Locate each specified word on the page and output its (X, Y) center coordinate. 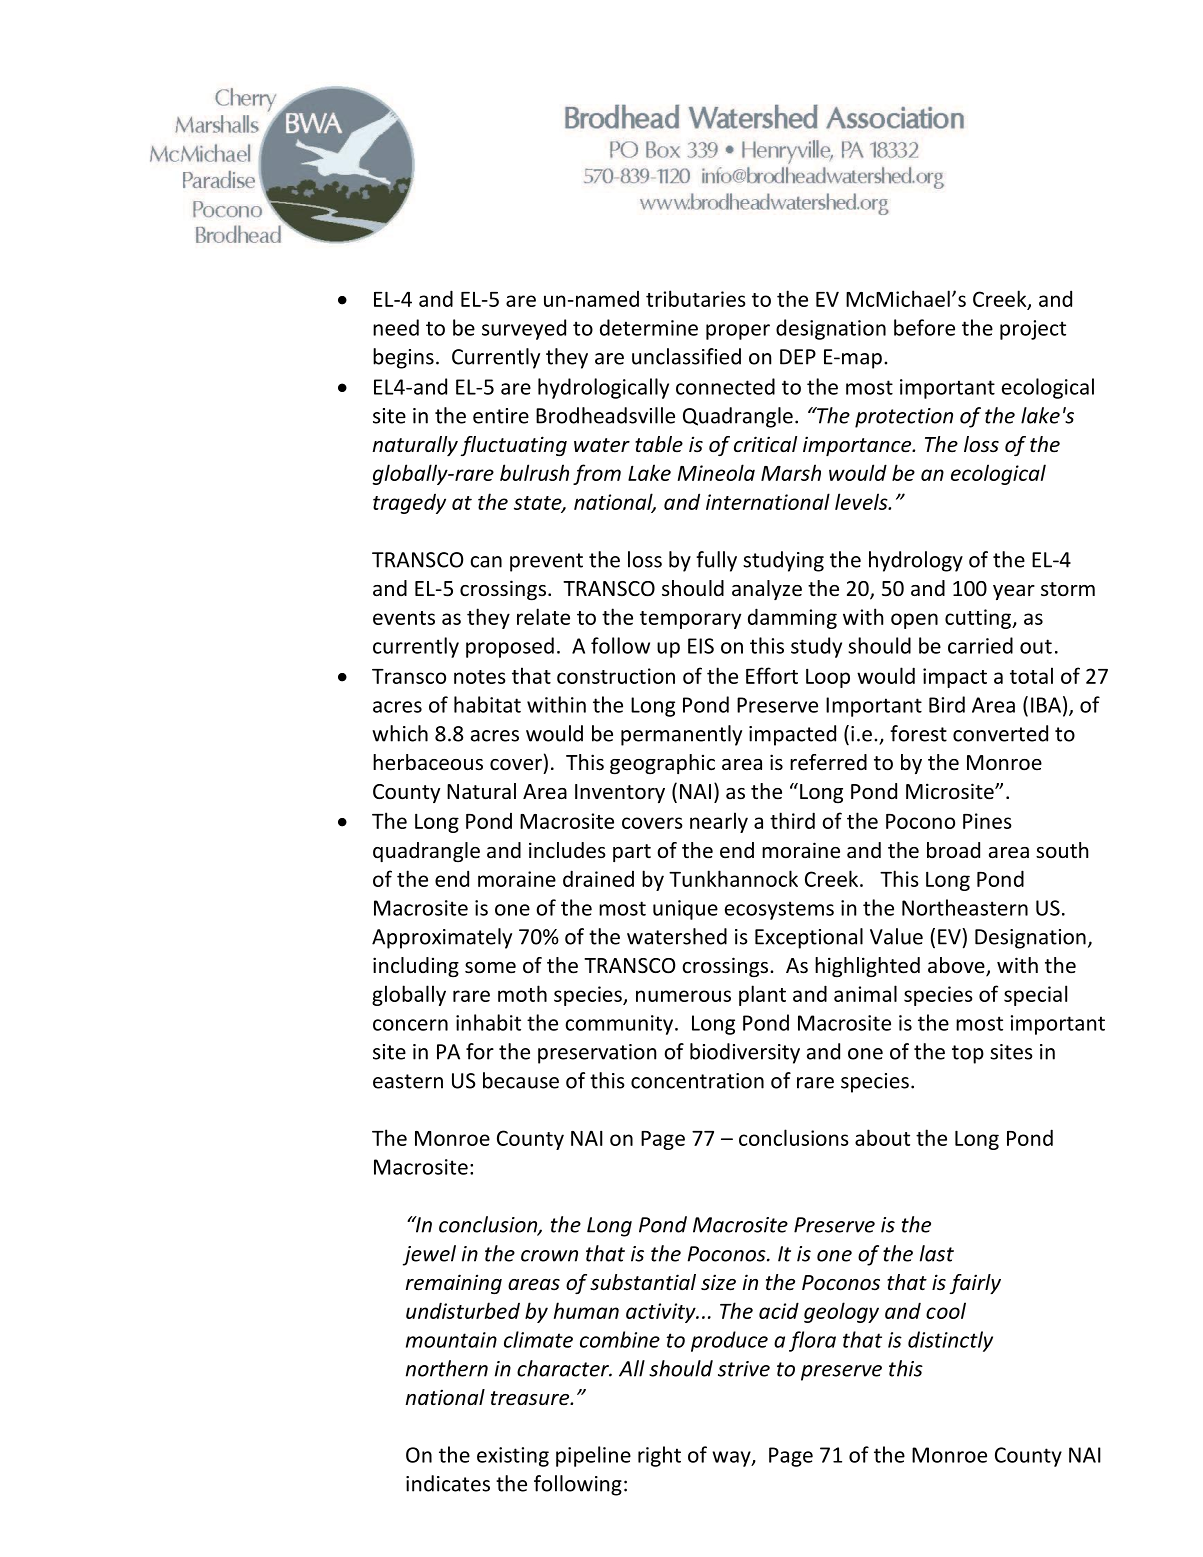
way (732, 1459)
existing (513, 1457)
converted (1000, 733)
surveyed (524, 329)
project (1033, 330)
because (521, 1080)
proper (738, 332)
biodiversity (745, 1053)
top (968, 1054)
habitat (487, 704)
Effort (772, 675)
